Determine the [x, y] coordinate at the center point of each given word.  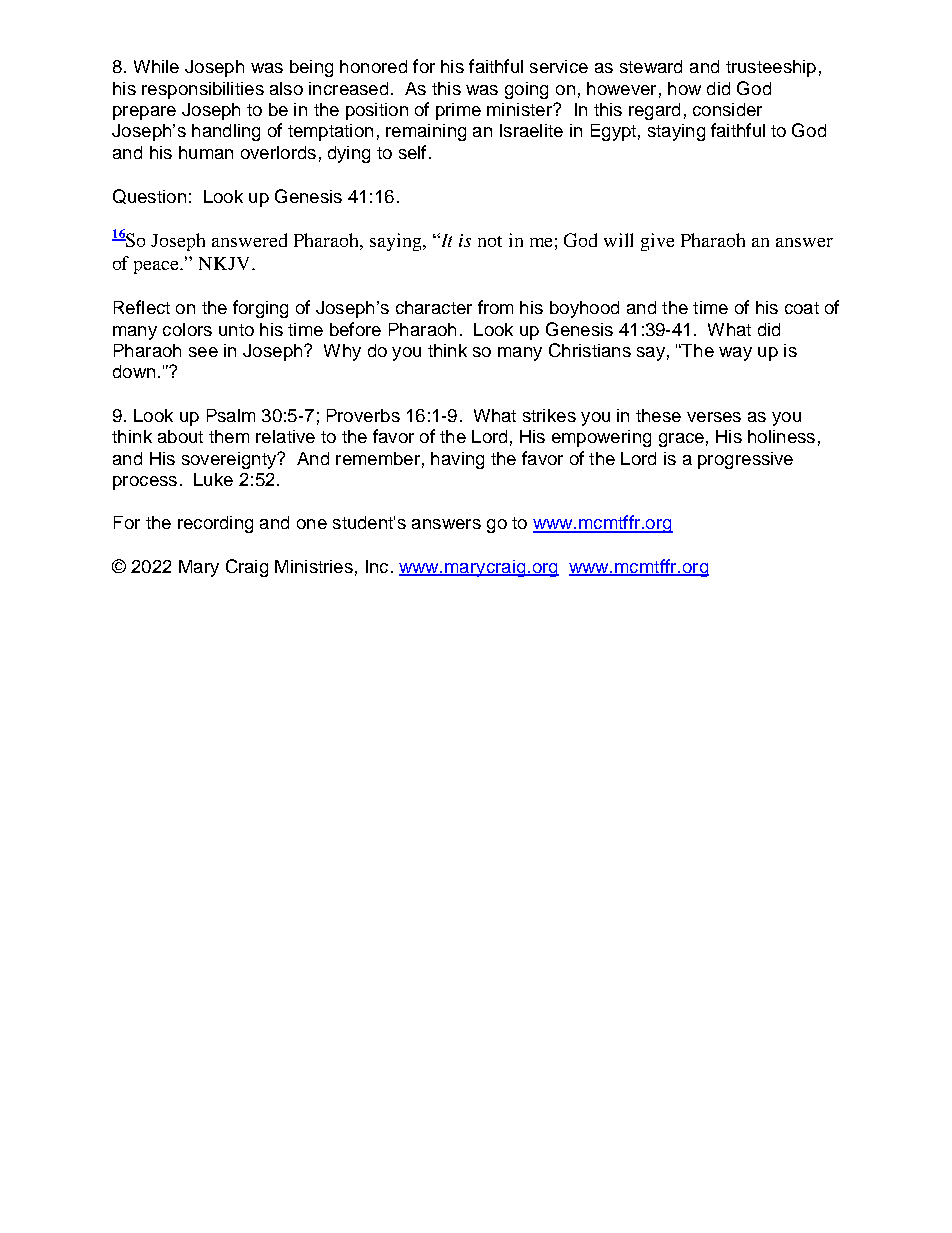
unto [236, 330]
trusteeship [771, 68]
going [526, 90]
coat [802, 308]
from [495, 307]
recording [215, 524]
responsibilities [203, 90]
